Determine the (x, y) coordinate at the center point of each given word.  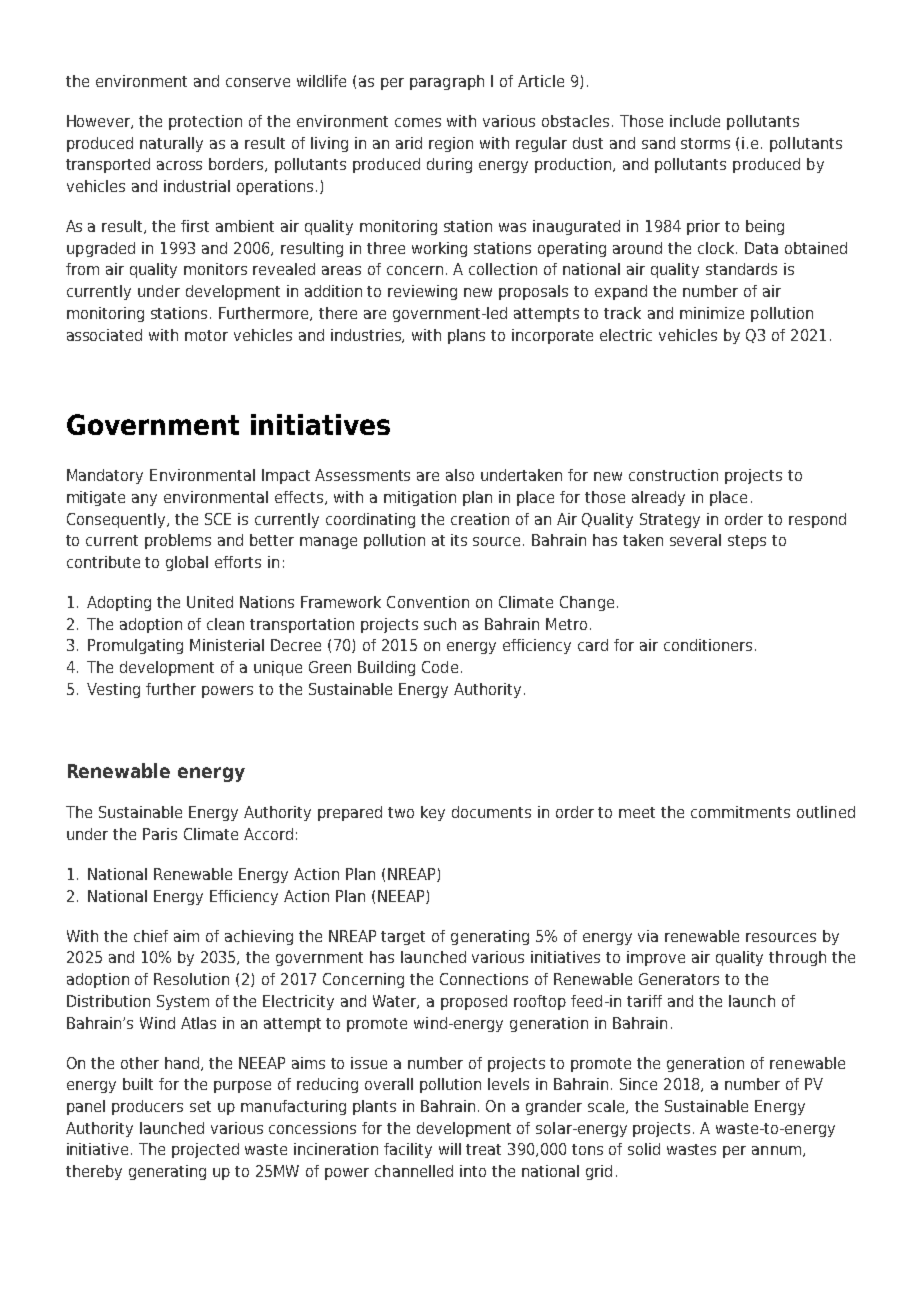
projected (205, 1150)
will (450, 1149)
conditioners (708, 645)
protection (205, 122)
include (695, 121)
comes (418, 122)
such (440, 624)
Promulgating (135, 646)
